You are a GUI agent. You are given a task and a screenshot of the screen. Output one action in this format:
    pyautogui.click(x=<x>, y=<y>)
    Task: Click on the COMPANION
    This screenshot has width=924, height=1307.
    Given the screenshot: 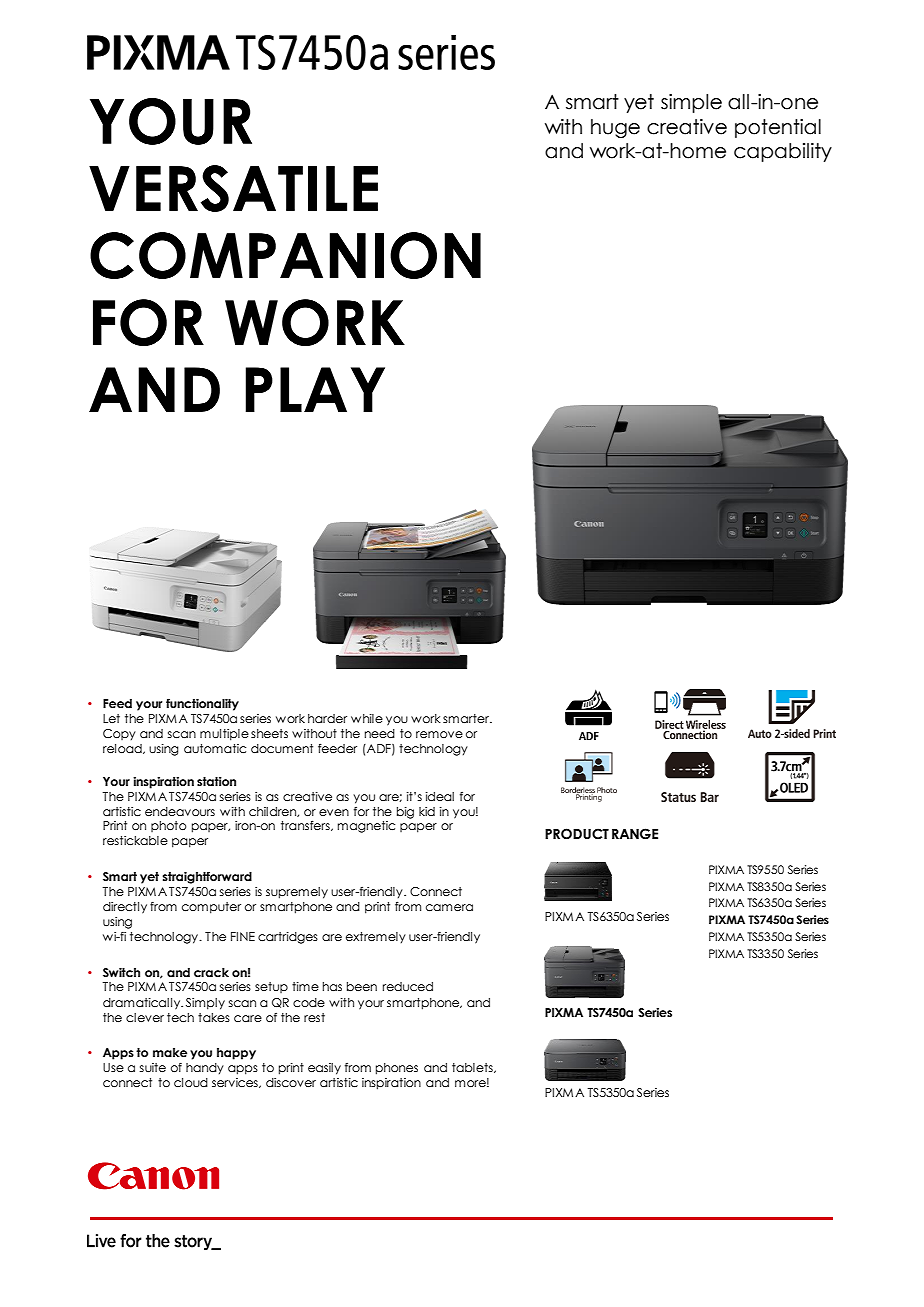 What is the action you would take?
    pyautogui.click(x=285, y=255)
